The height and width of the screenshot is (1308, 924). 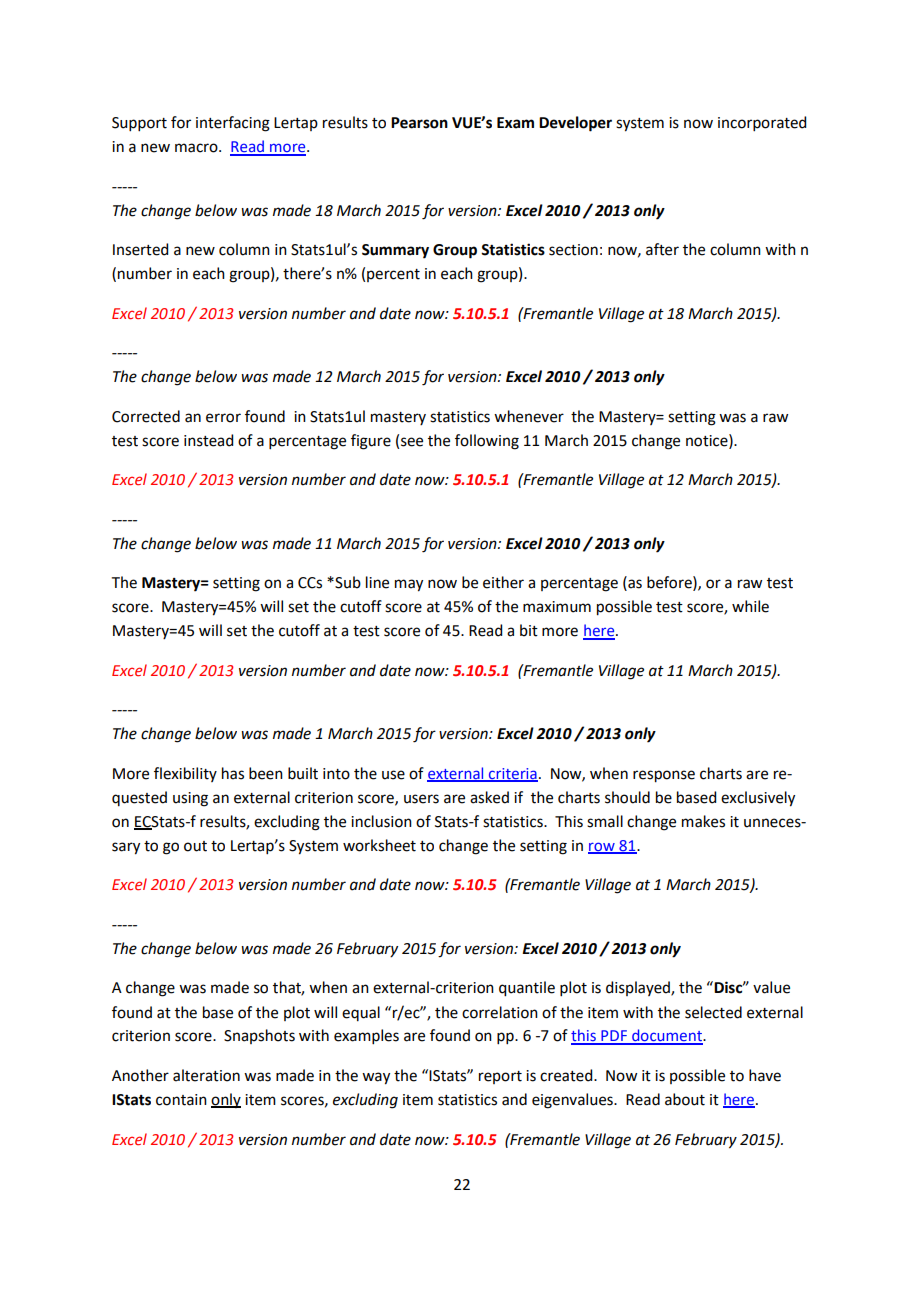 I want to click on about, so click(x=685, y=1099).
